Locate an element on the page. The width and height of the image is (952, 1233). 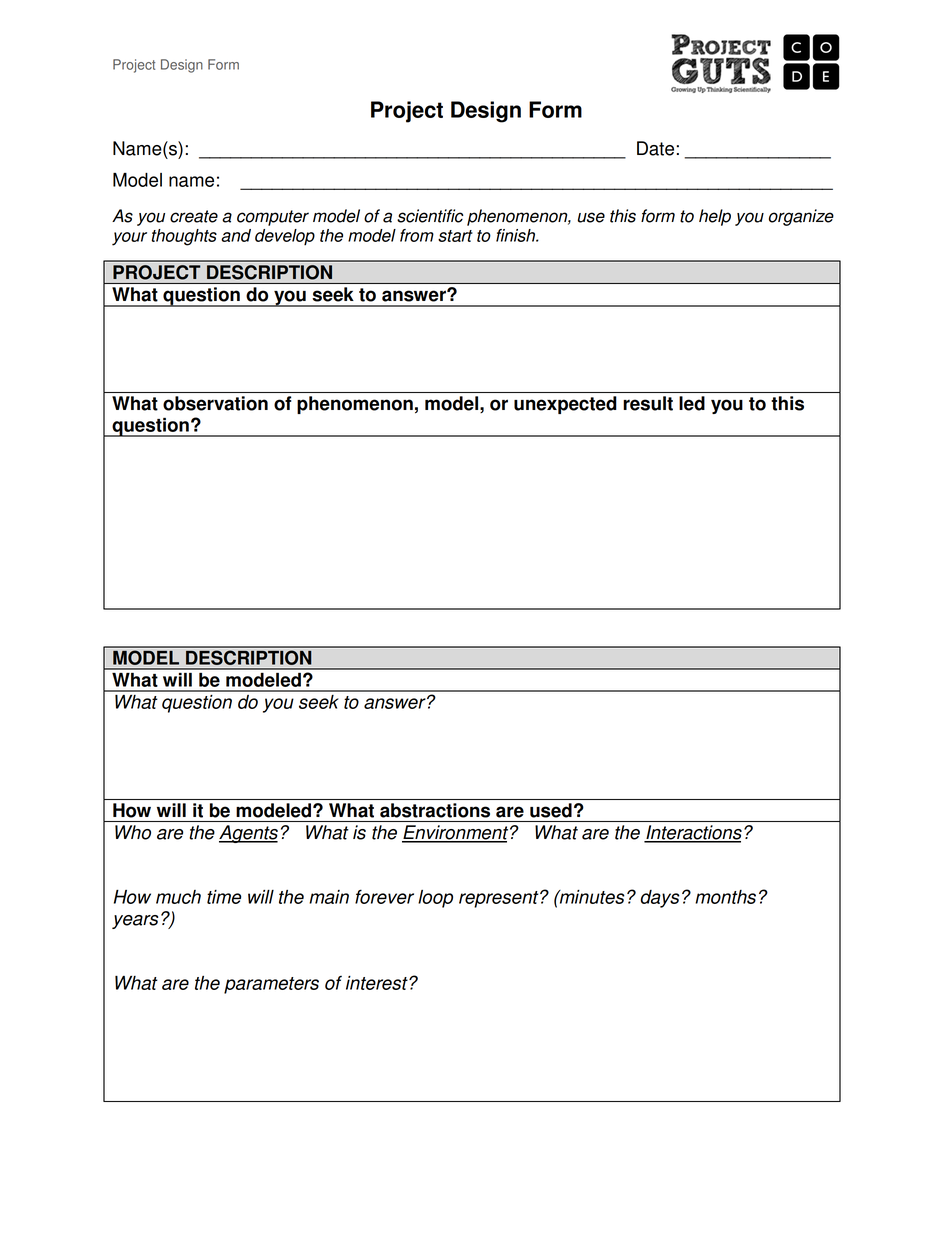
scientific is located at coordinates (430, 216).
